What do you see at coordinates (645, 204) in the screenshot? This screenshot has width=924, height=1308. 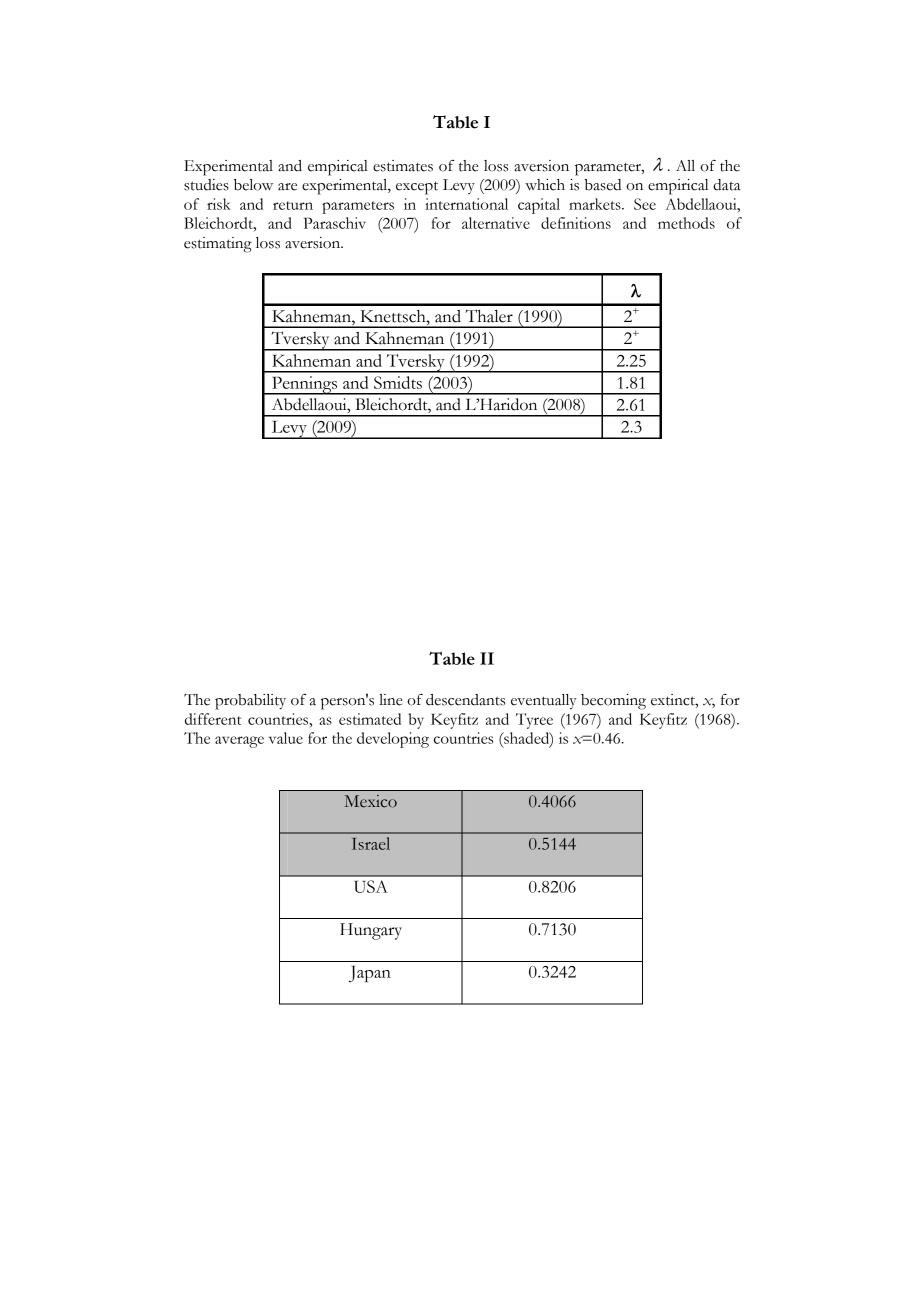 I see `See` at bounding box center [645, 204].
